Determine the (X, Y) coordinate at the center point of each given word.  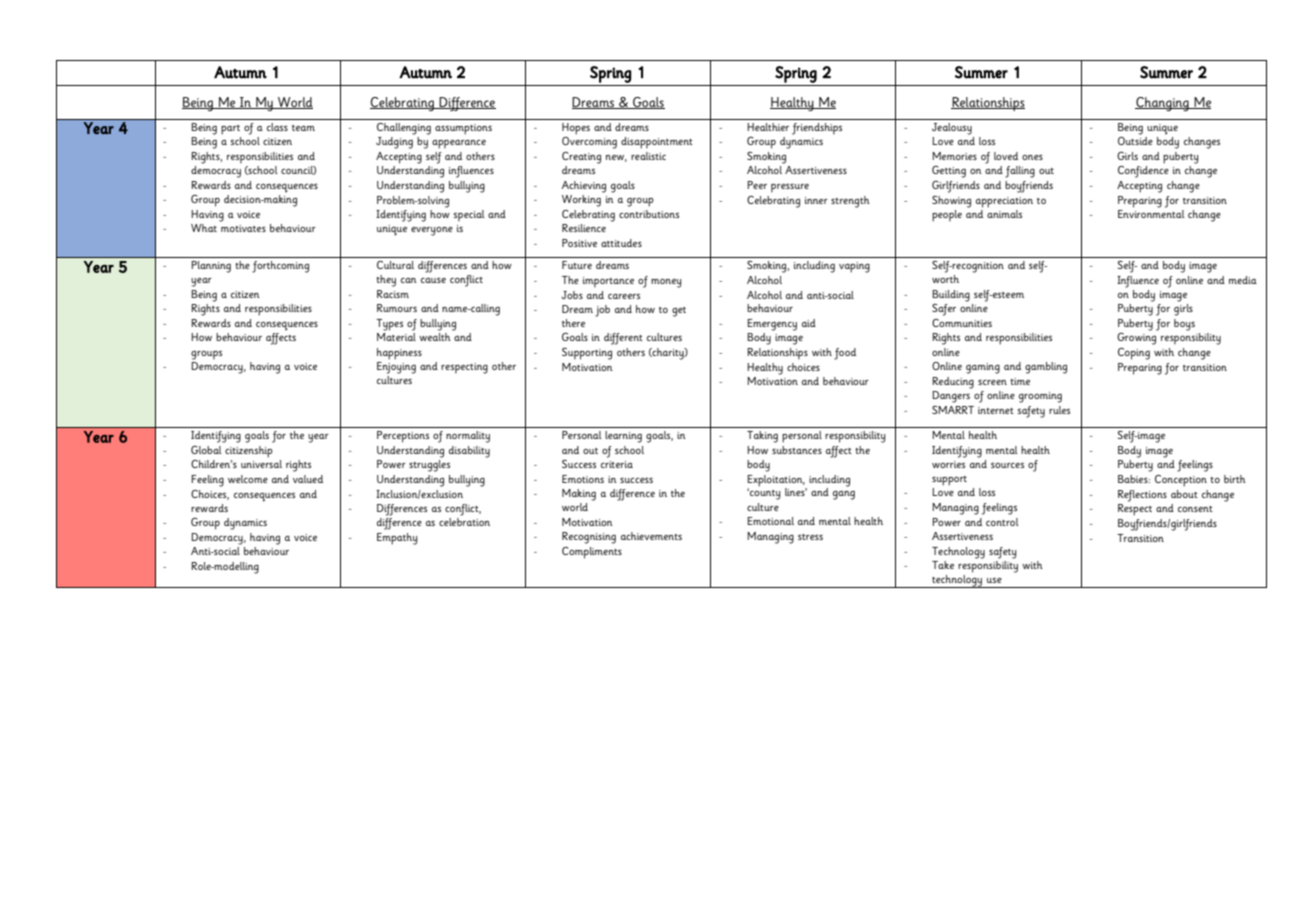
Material (396, 337)
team (303, 128)
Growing (1136, 338)
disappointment (657, 143)
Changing (1163, 104)
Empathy (397, 539)
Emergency (772, 325)
